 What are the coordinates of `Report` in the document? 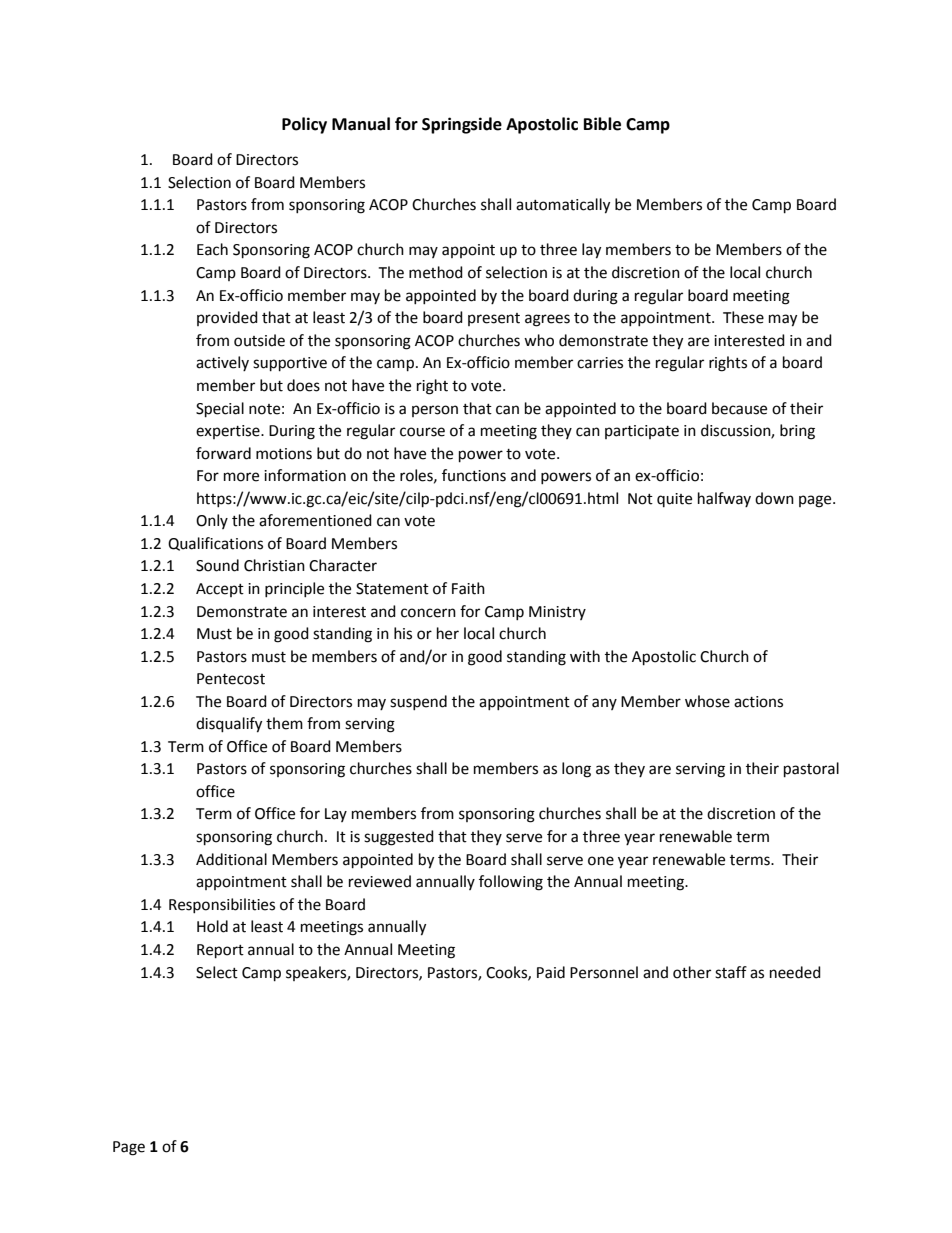 It's located at (220, 951).
